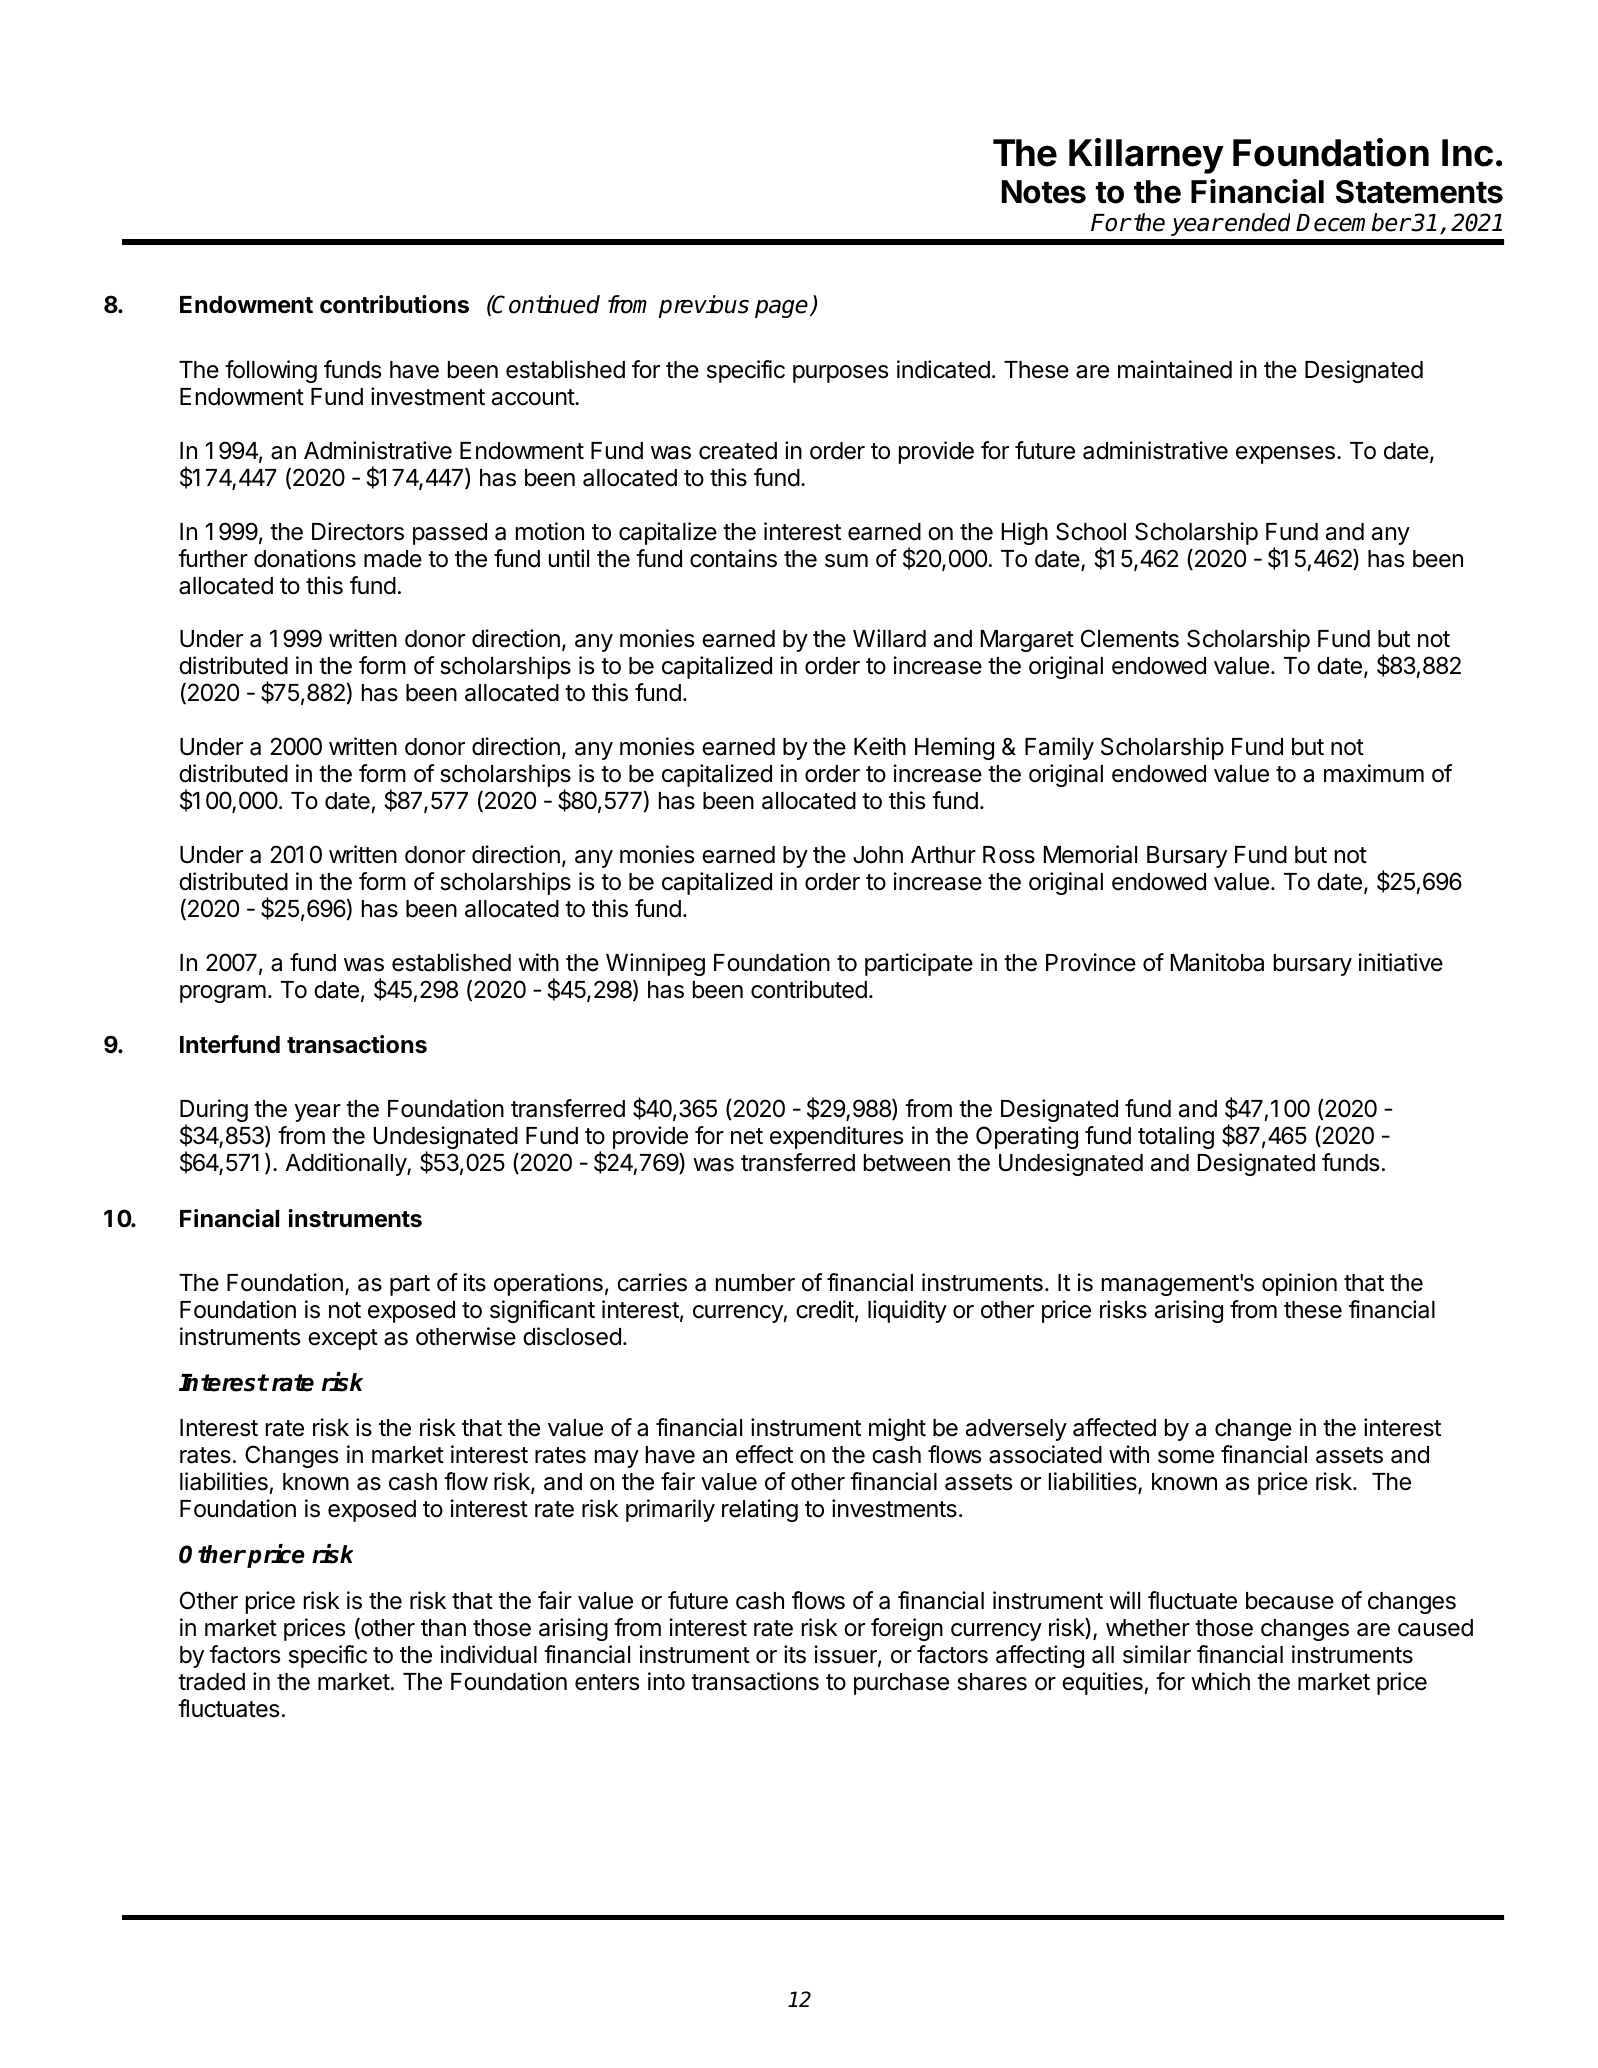 This page has width=1598, height=2068. What do you see at coordinates (755, 1283) in the page?
I see `number` at bounding box center [755, 1283].
